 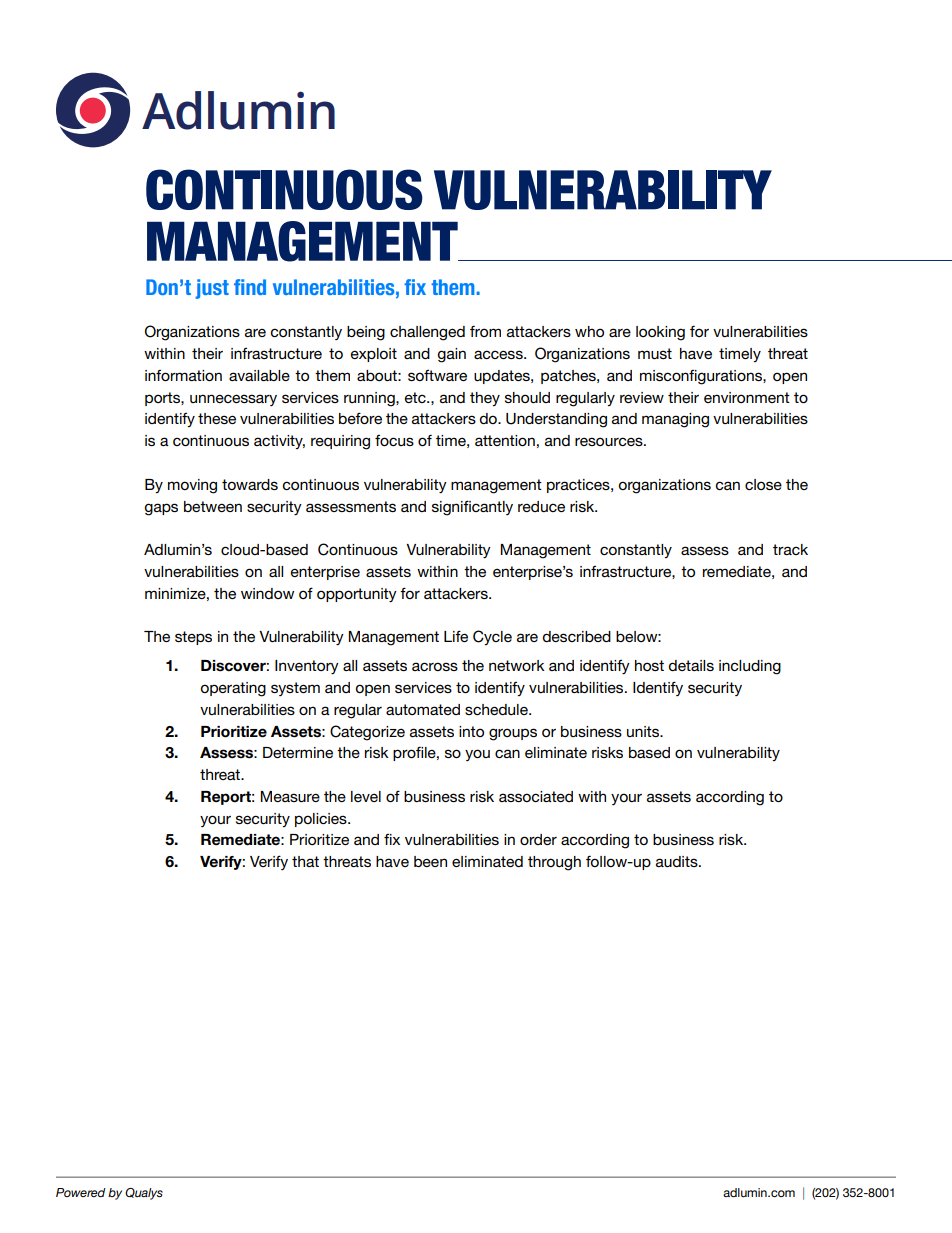 What do you see at coordinates (554, 863) in the screenshot?
I see `through` at bounding box center [554, 863].
